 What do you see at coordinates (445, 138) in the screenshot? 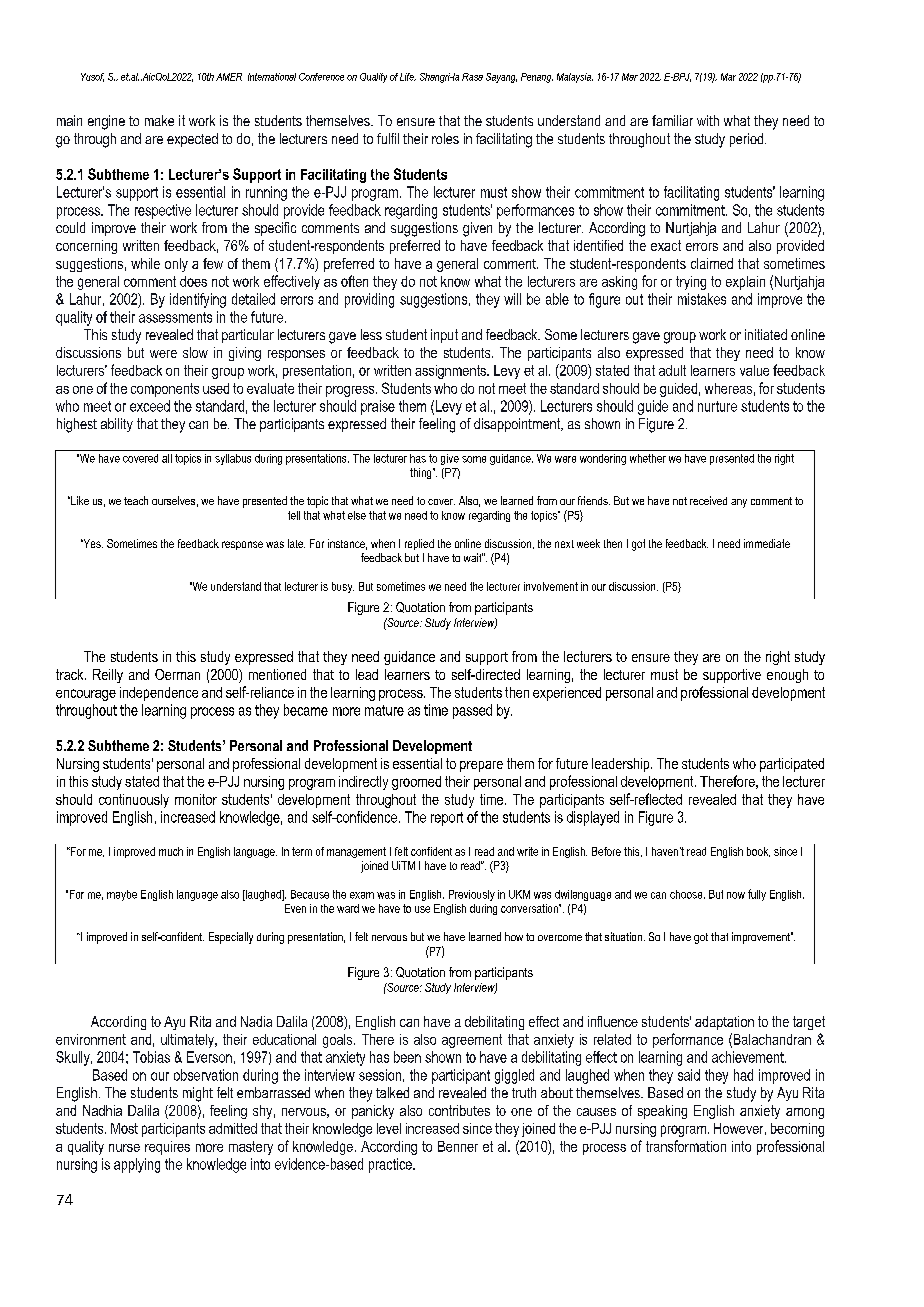
I see `roles` at bounding box center [445, 138].
